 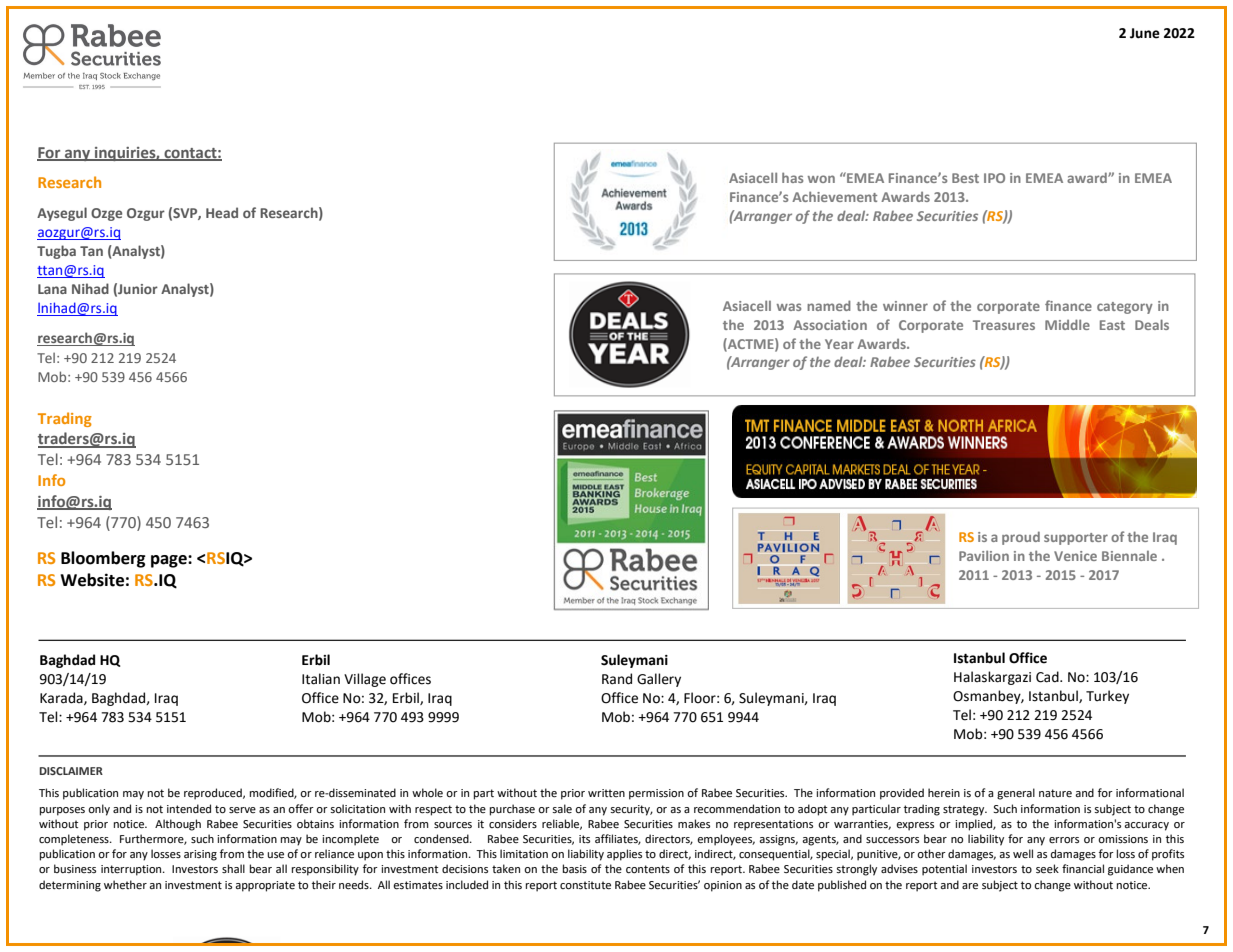 What do you see at coordinates (170, 561) in the image?
I see `page` at bounding box center [170, 561].
